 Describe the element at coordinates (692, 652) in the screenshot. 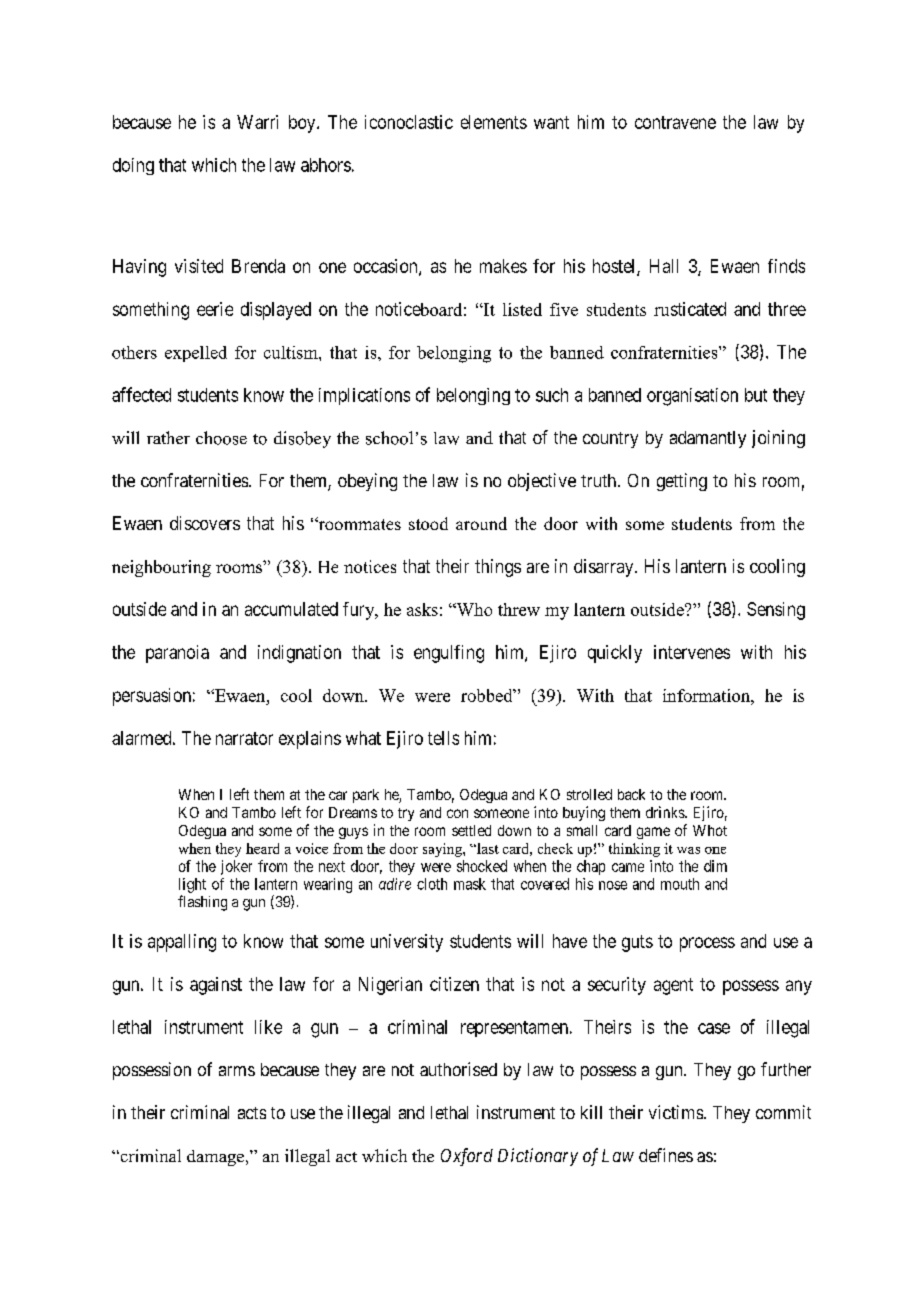

I see `intervenes` at that location.
